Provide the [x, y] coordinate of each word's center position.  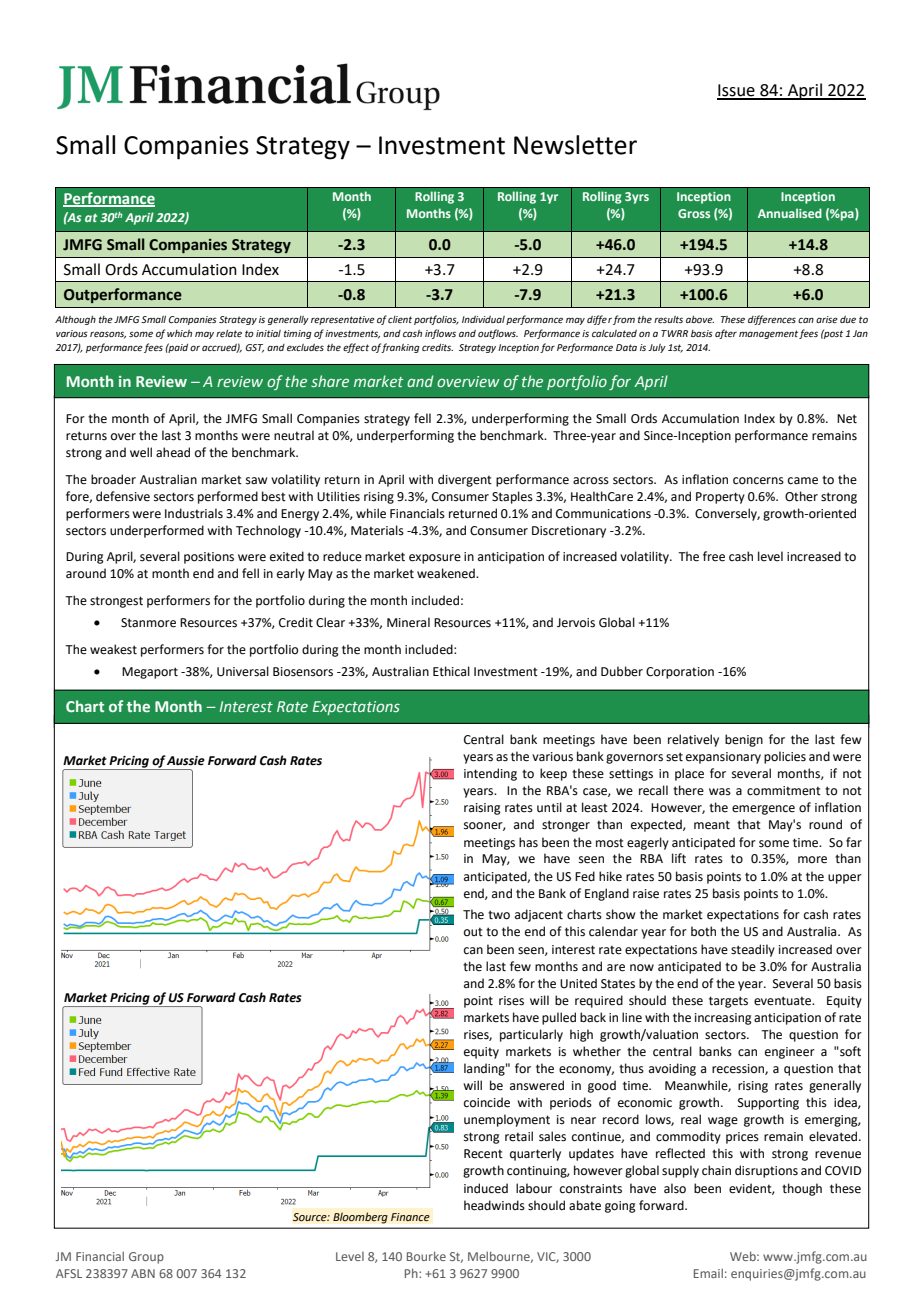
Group [146, 1258]
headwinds [494, 1205]
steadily [753, 950]
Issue [737, 91]
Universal [243, 671]
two [499, 915]
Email [708, 1273]
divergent [465, 480]
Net [847, 419]
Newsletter [575, 145]
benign [744, 740]
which [179, 333]
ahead [173, 452]
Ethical [451, 671]
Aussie [186, 761]
